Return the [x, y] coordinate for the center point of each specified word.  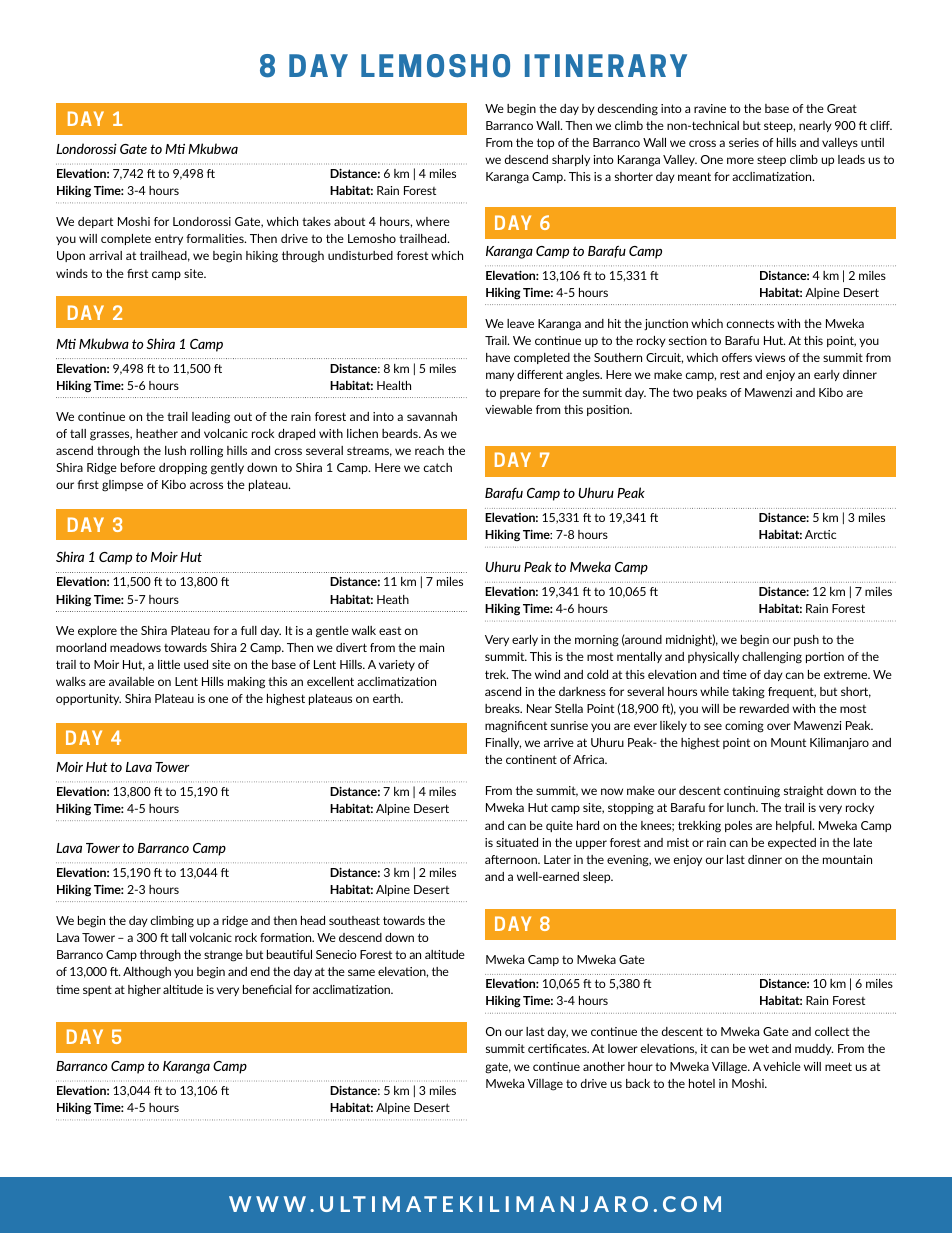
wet [759, 1048]
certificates [558, 1048]
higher [144, 991]
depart [95, 222]
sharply [571, 160]
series [744, 142]
